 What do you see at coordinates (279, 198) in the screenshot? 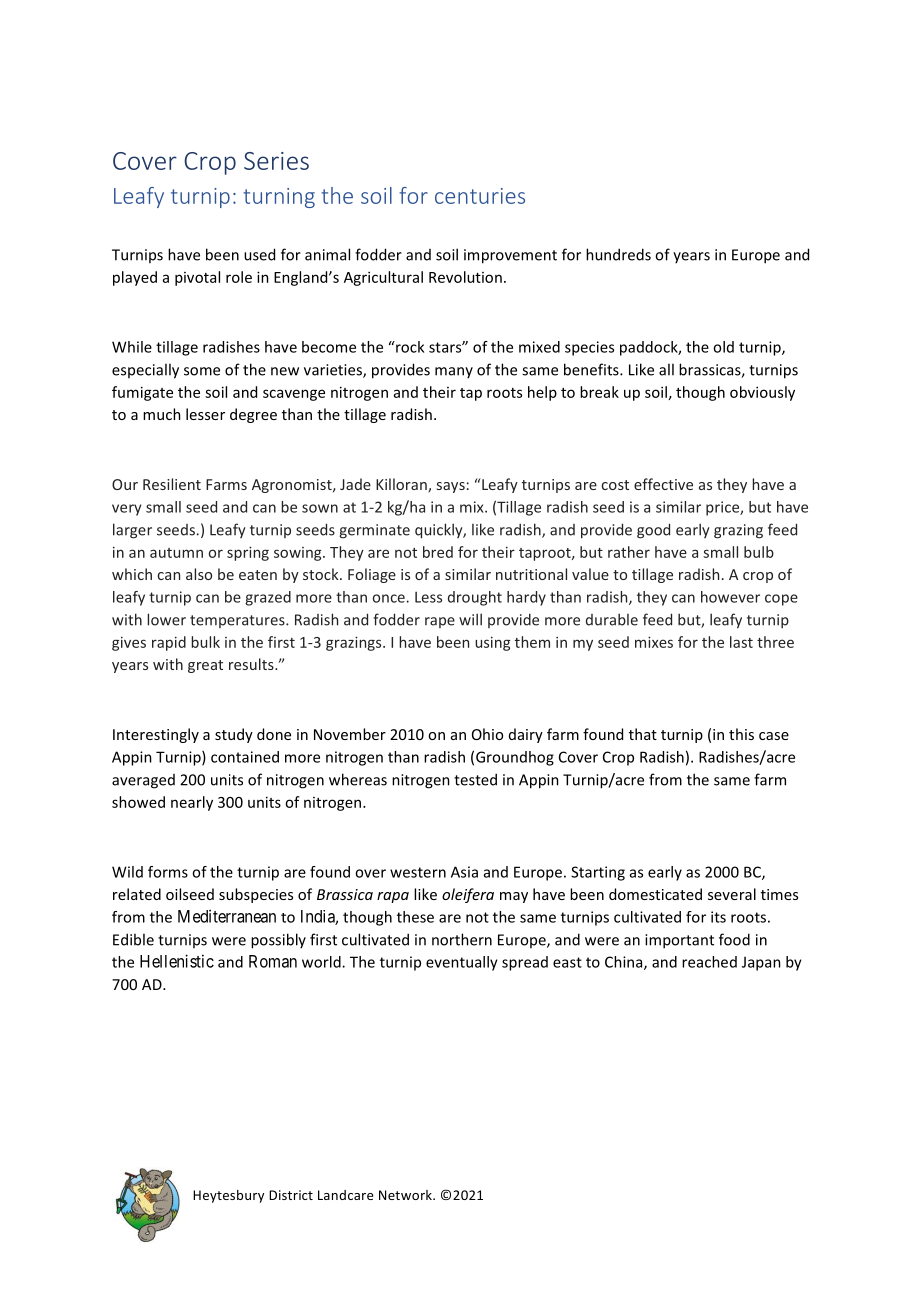
I see `turning` at bounding box center [279, 198].
